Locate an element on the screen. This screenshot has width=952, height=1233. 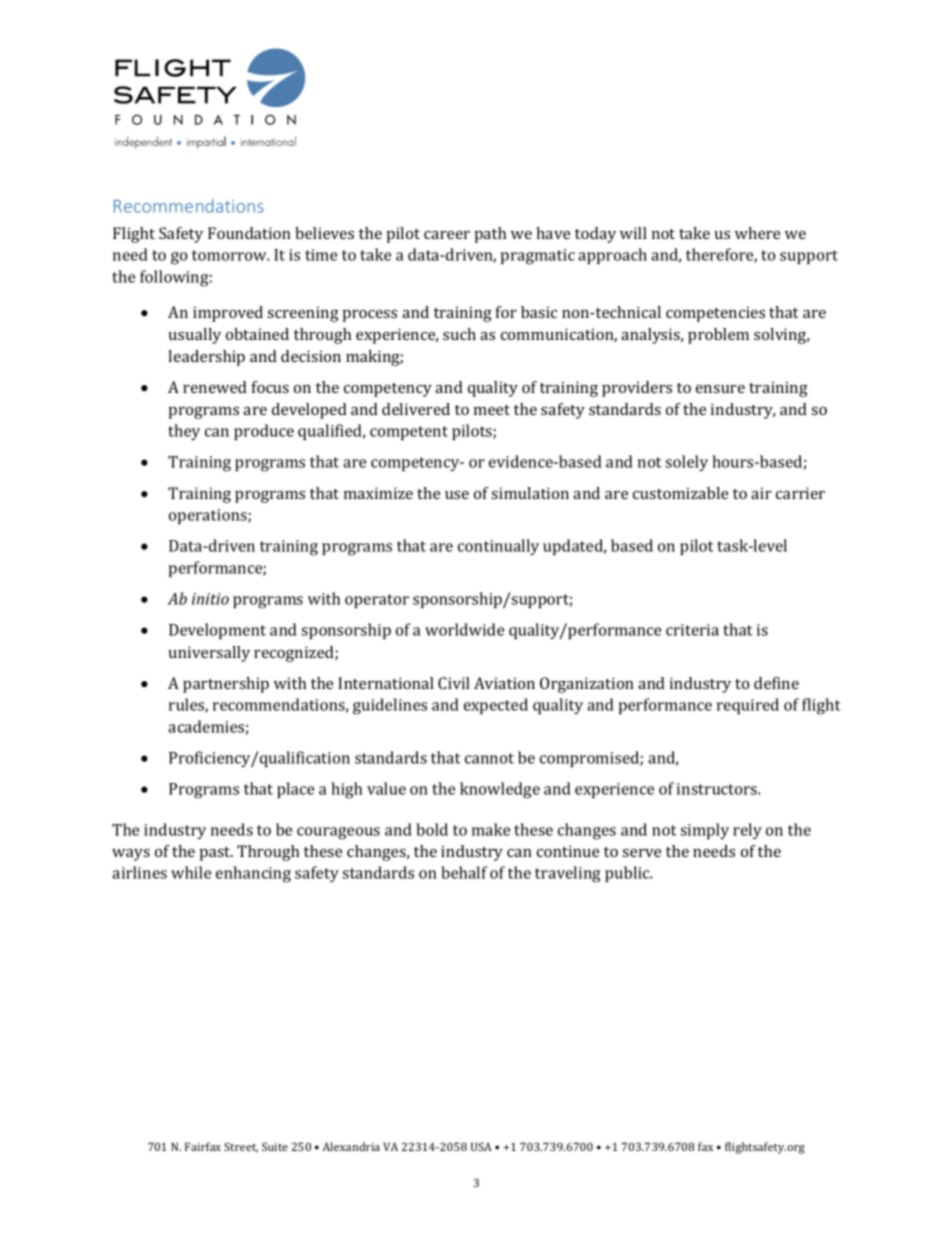
career is located at coordinates (447, 235).
